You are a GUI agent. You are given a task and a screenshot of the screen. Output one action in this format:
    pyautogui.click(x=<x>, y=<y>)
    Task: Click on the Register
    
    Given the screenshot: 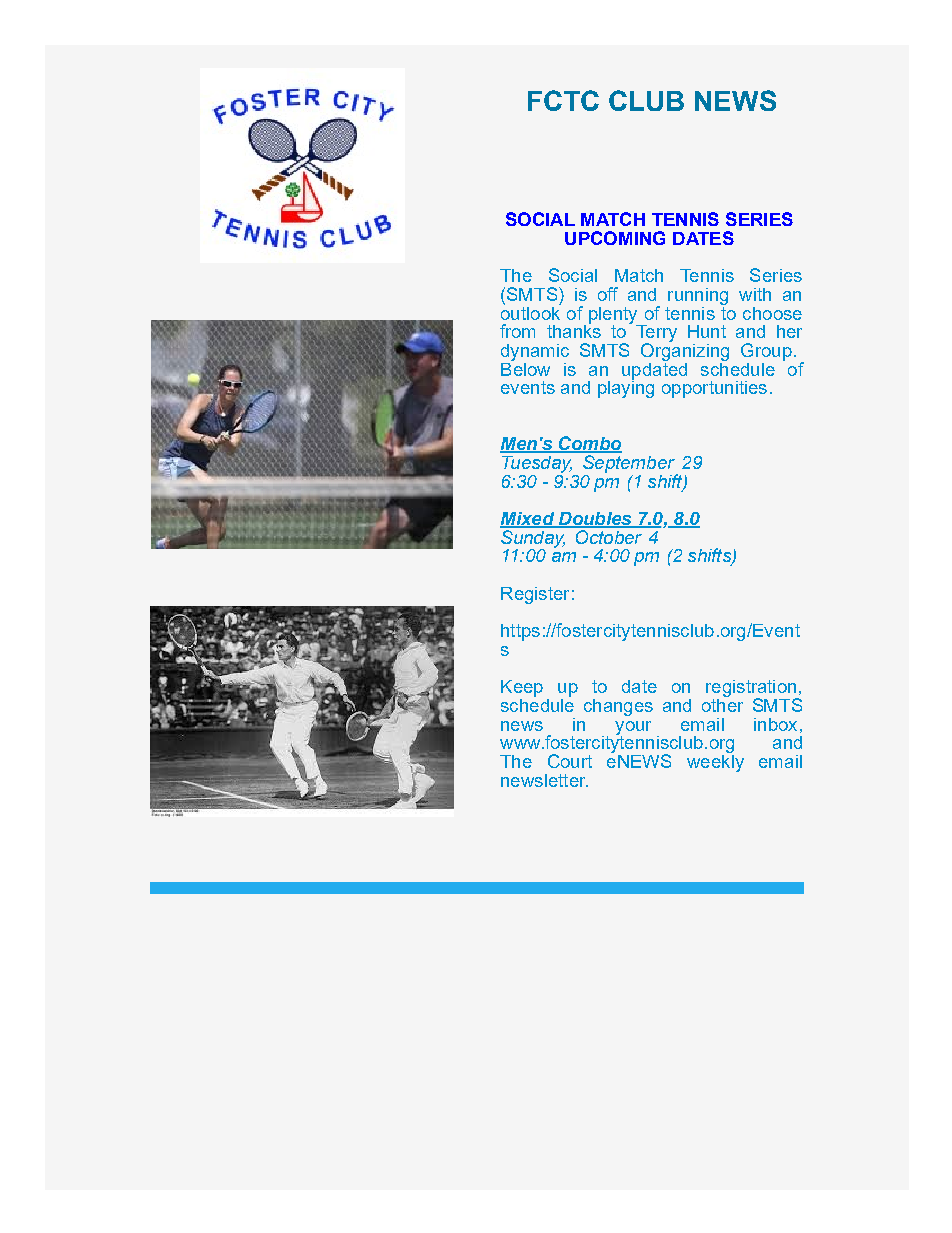 What is the action you would take?
    pyautogui.click(x=535, y=595)
